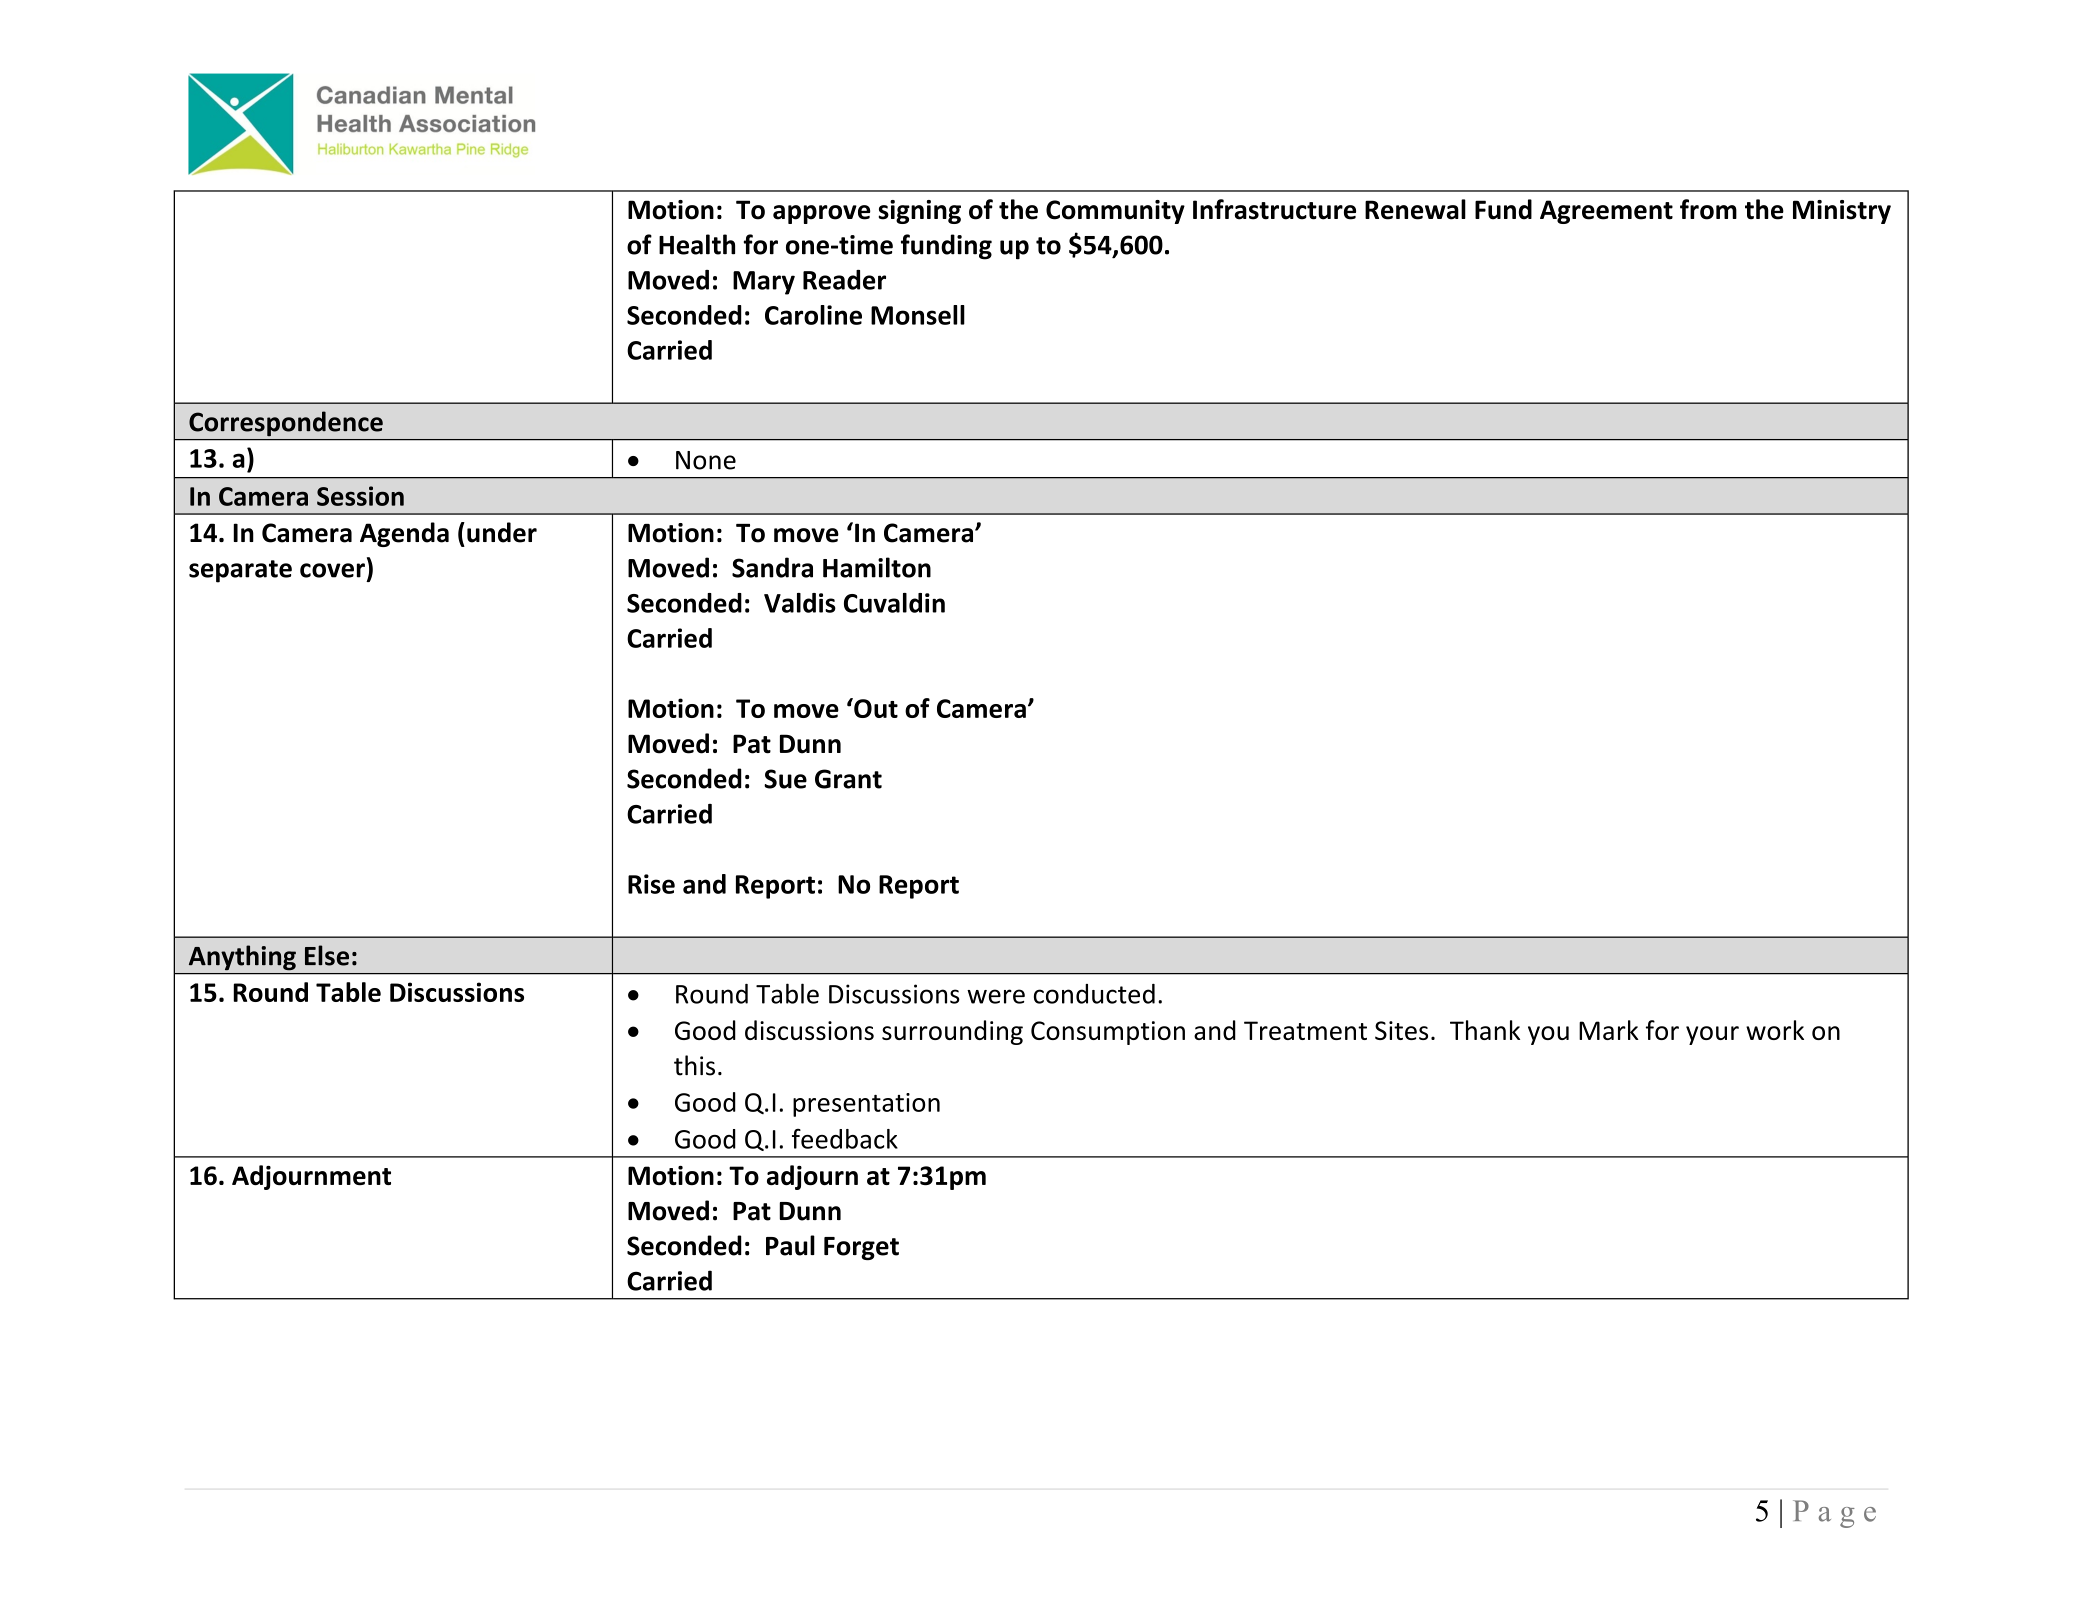 The width and height of the screenshot is (2073, 1602). I want to click on Hamilton, so click(877, 567).
